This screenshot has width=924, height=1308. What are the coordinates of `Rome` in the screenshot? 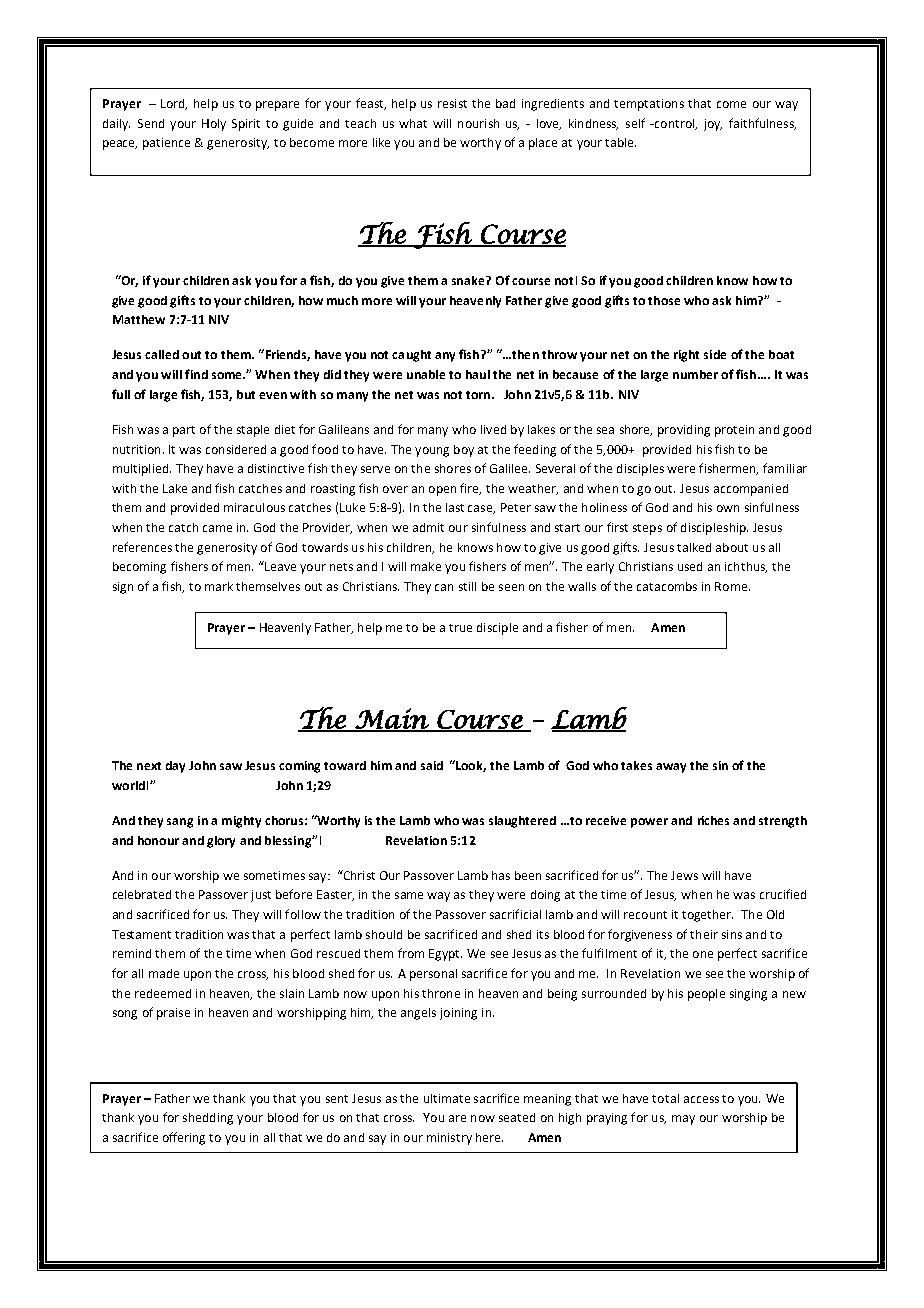 It's located at (732, 586).
